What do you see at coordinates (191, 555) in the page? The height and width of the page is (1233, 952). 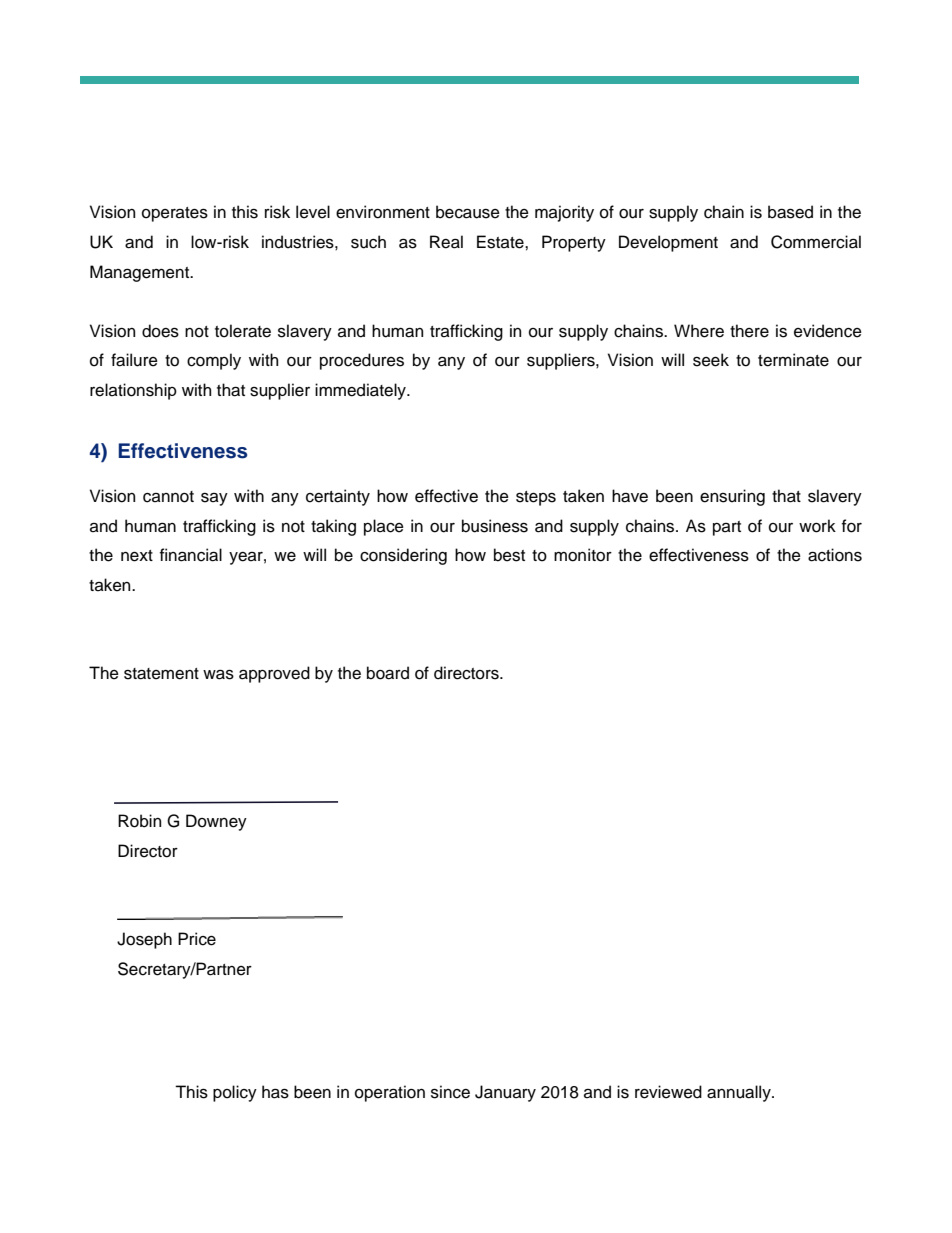 I see `financial` at bounding box center [191, 555].
